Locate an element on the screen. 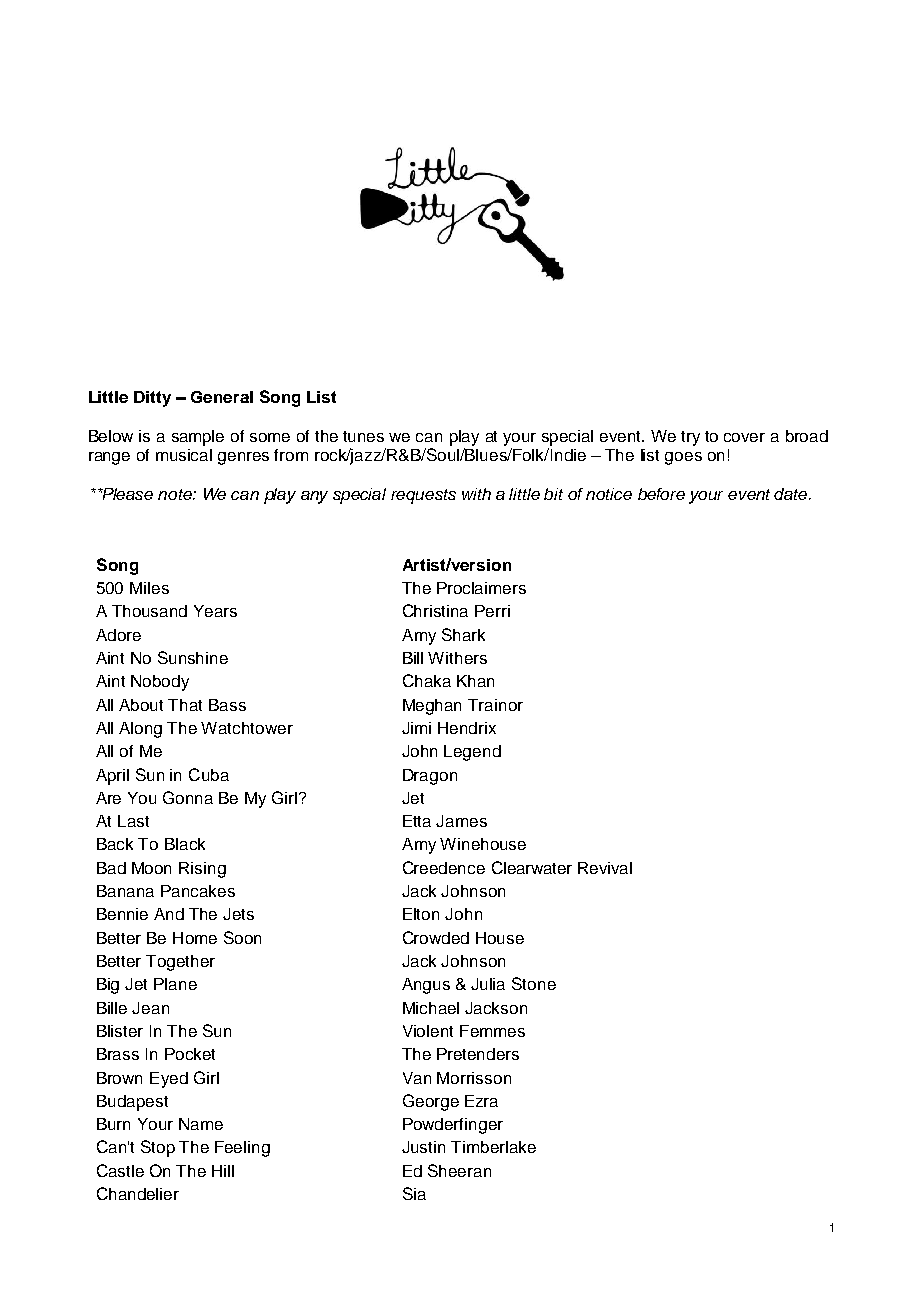  cover is located at coordinates (744, 437).
